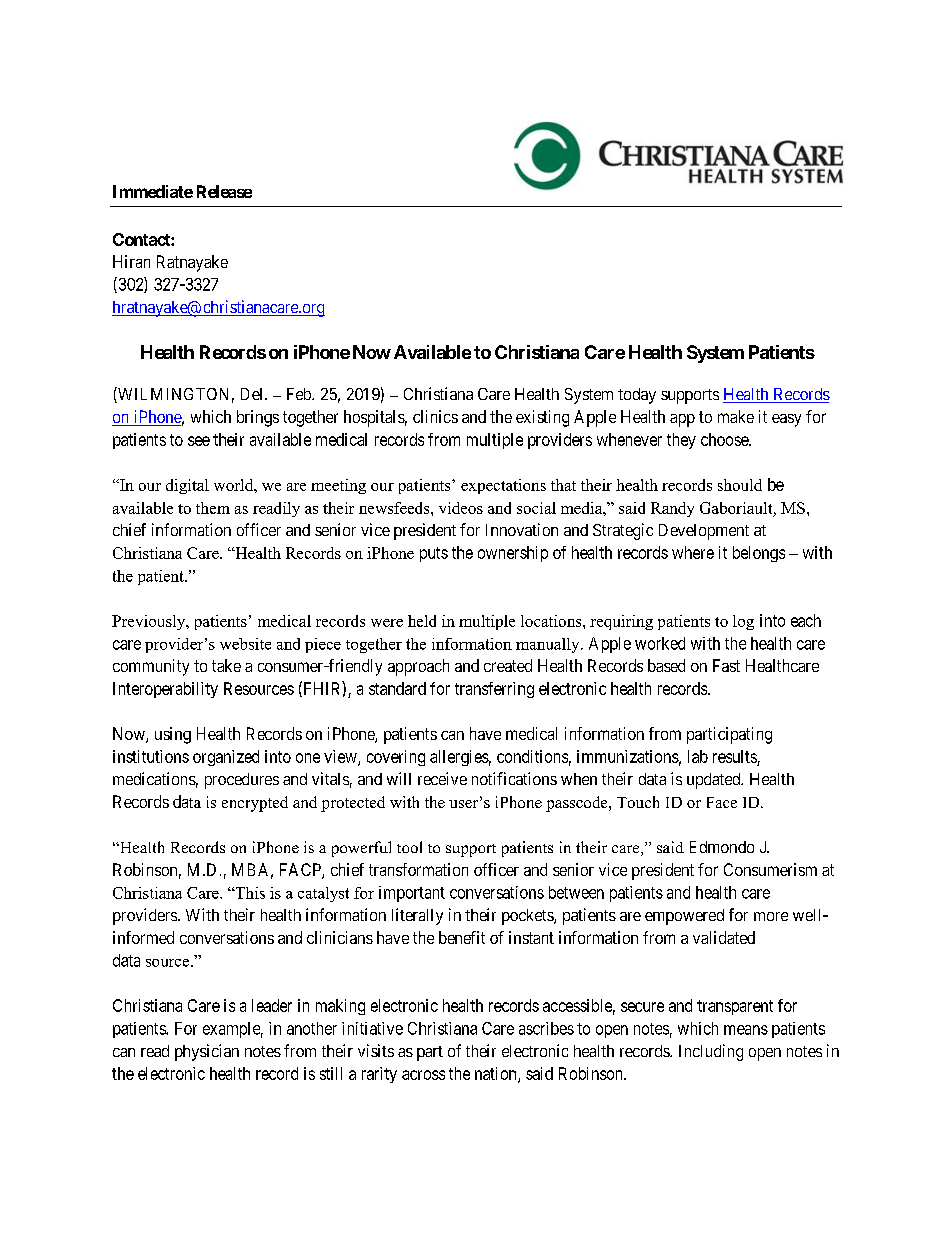 The height and width of the screenshot is (1233, 952). I want to click on videos, so click(461, 508).
